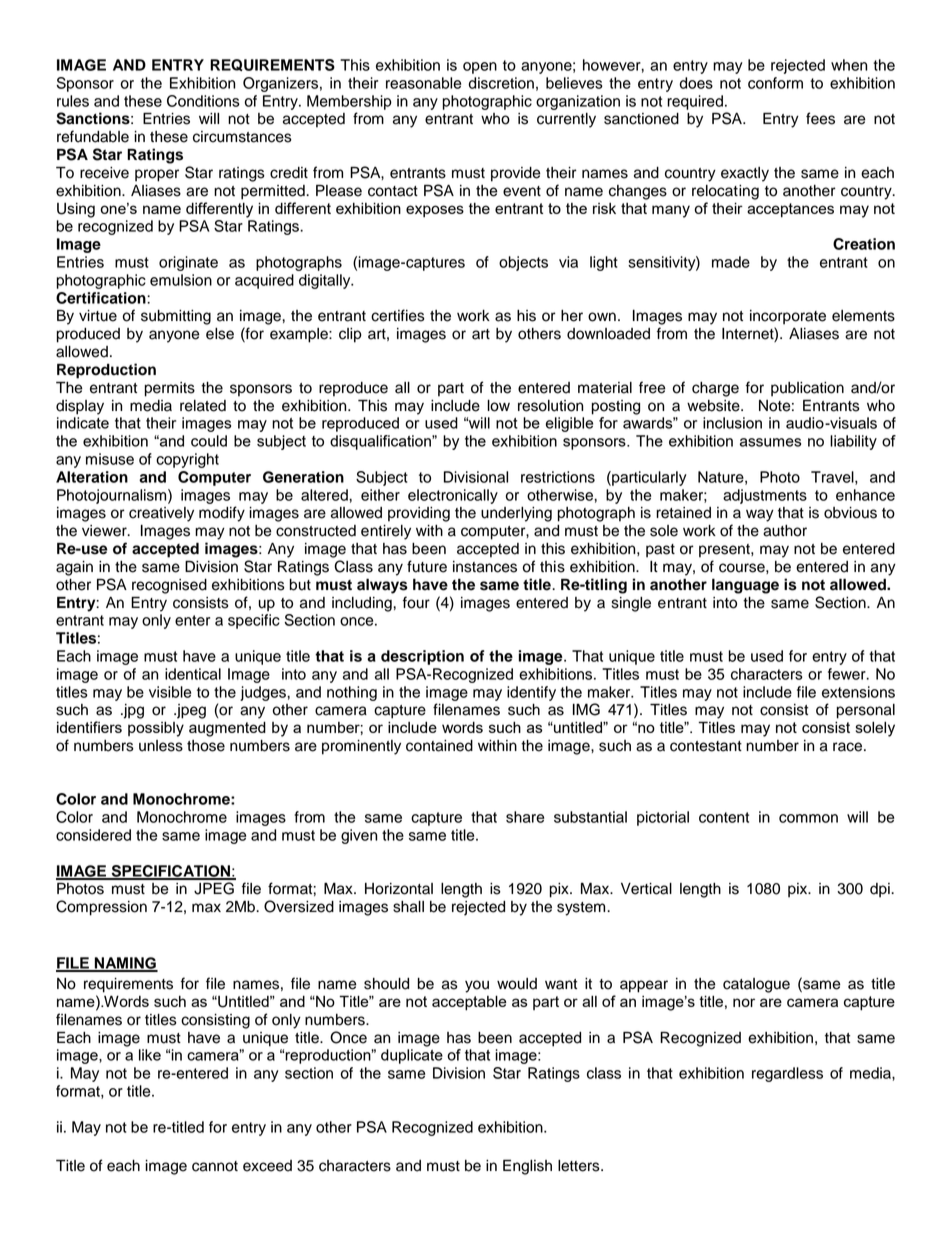 The height and width of the page is (1233, 952). I want to click on English, so click(527, 1167).
